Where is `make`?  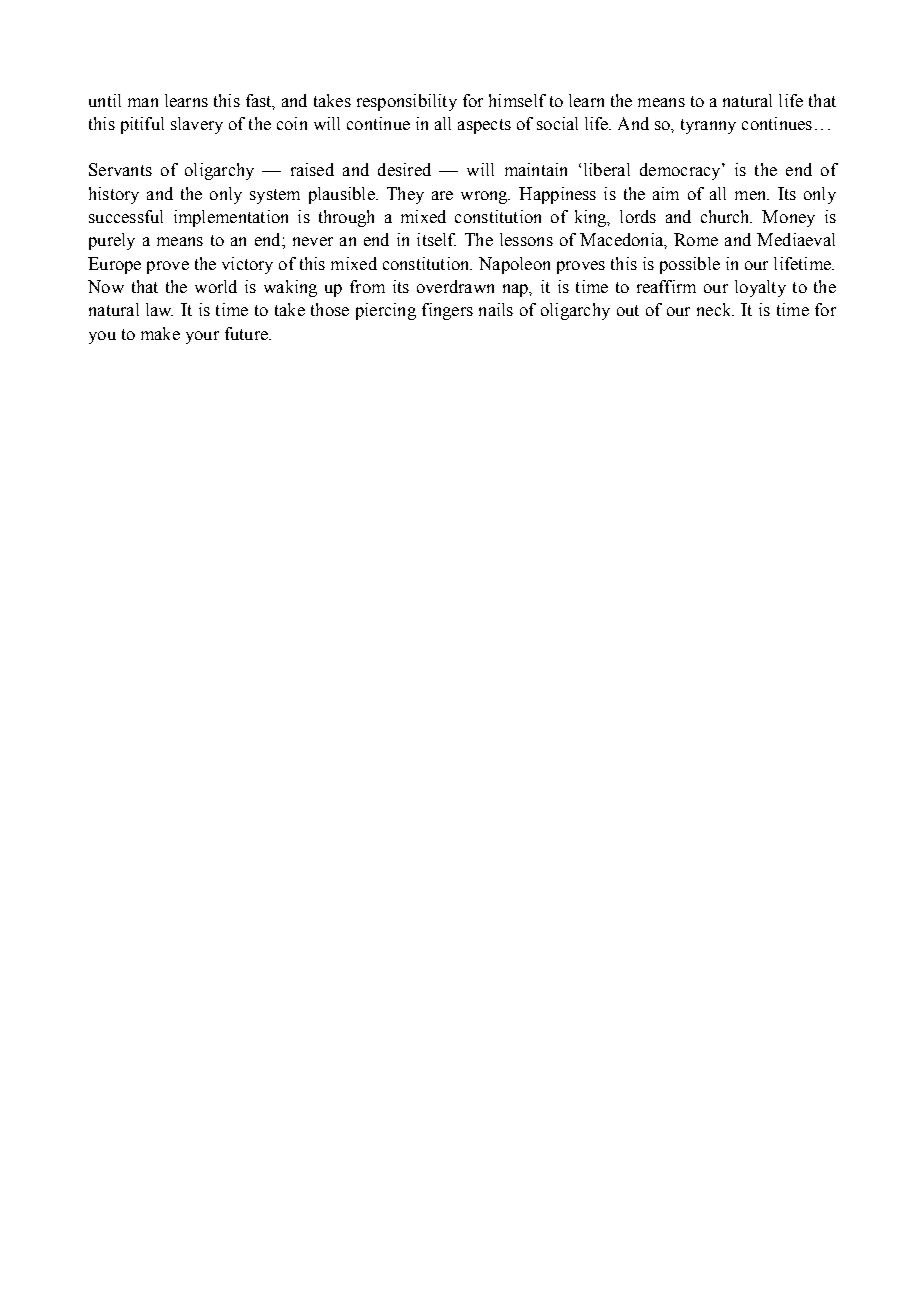 make is located at coordinates (160, 333).
